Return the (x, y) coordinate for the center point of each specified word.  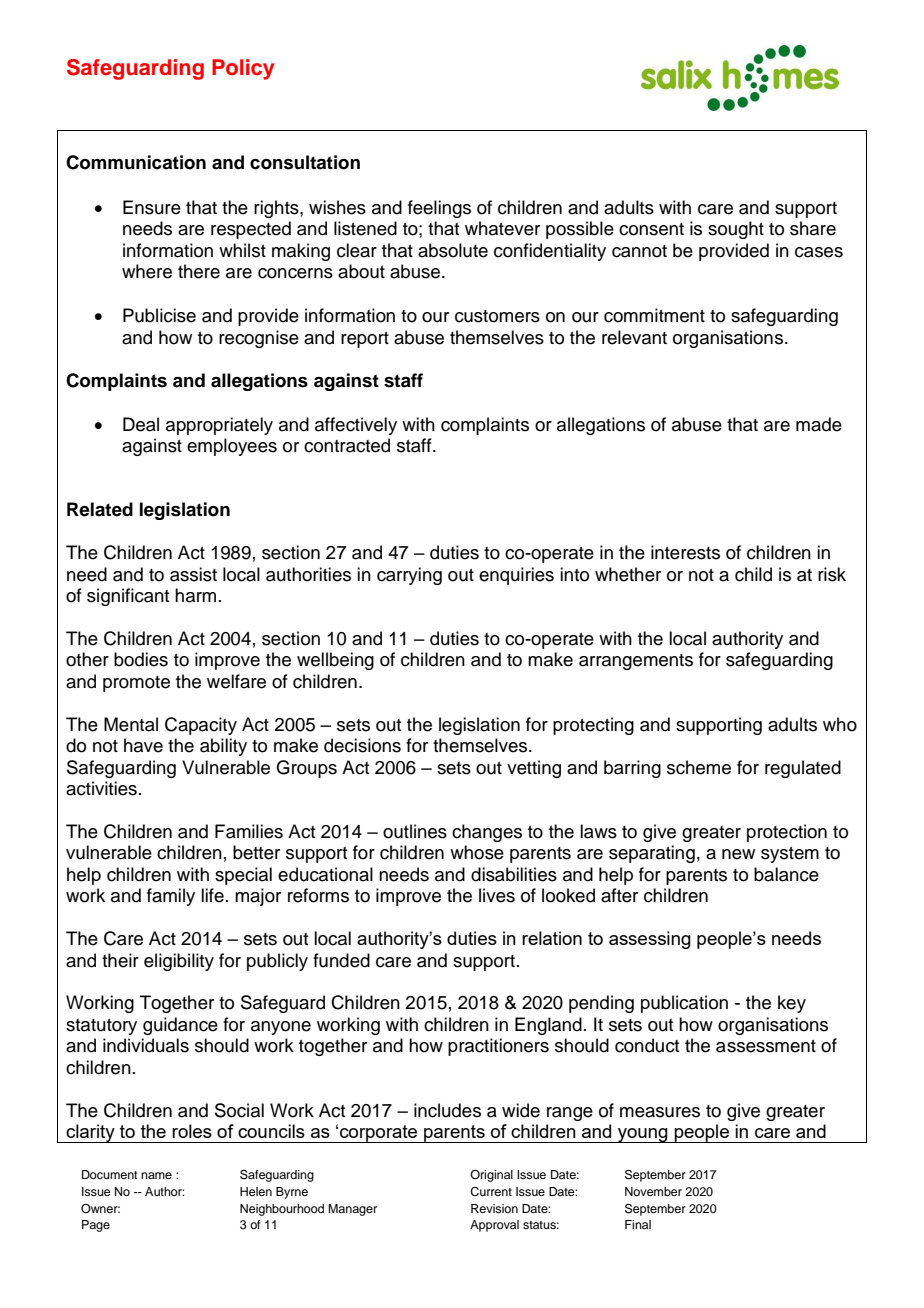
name (156, 1175)
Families (249, 831)
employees (232, 447)
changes (487, 833)
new (738, 854)
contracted (347, 445)
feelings (439, 209)
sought (736, 230)
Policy (243, 69)
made (819, 424)
